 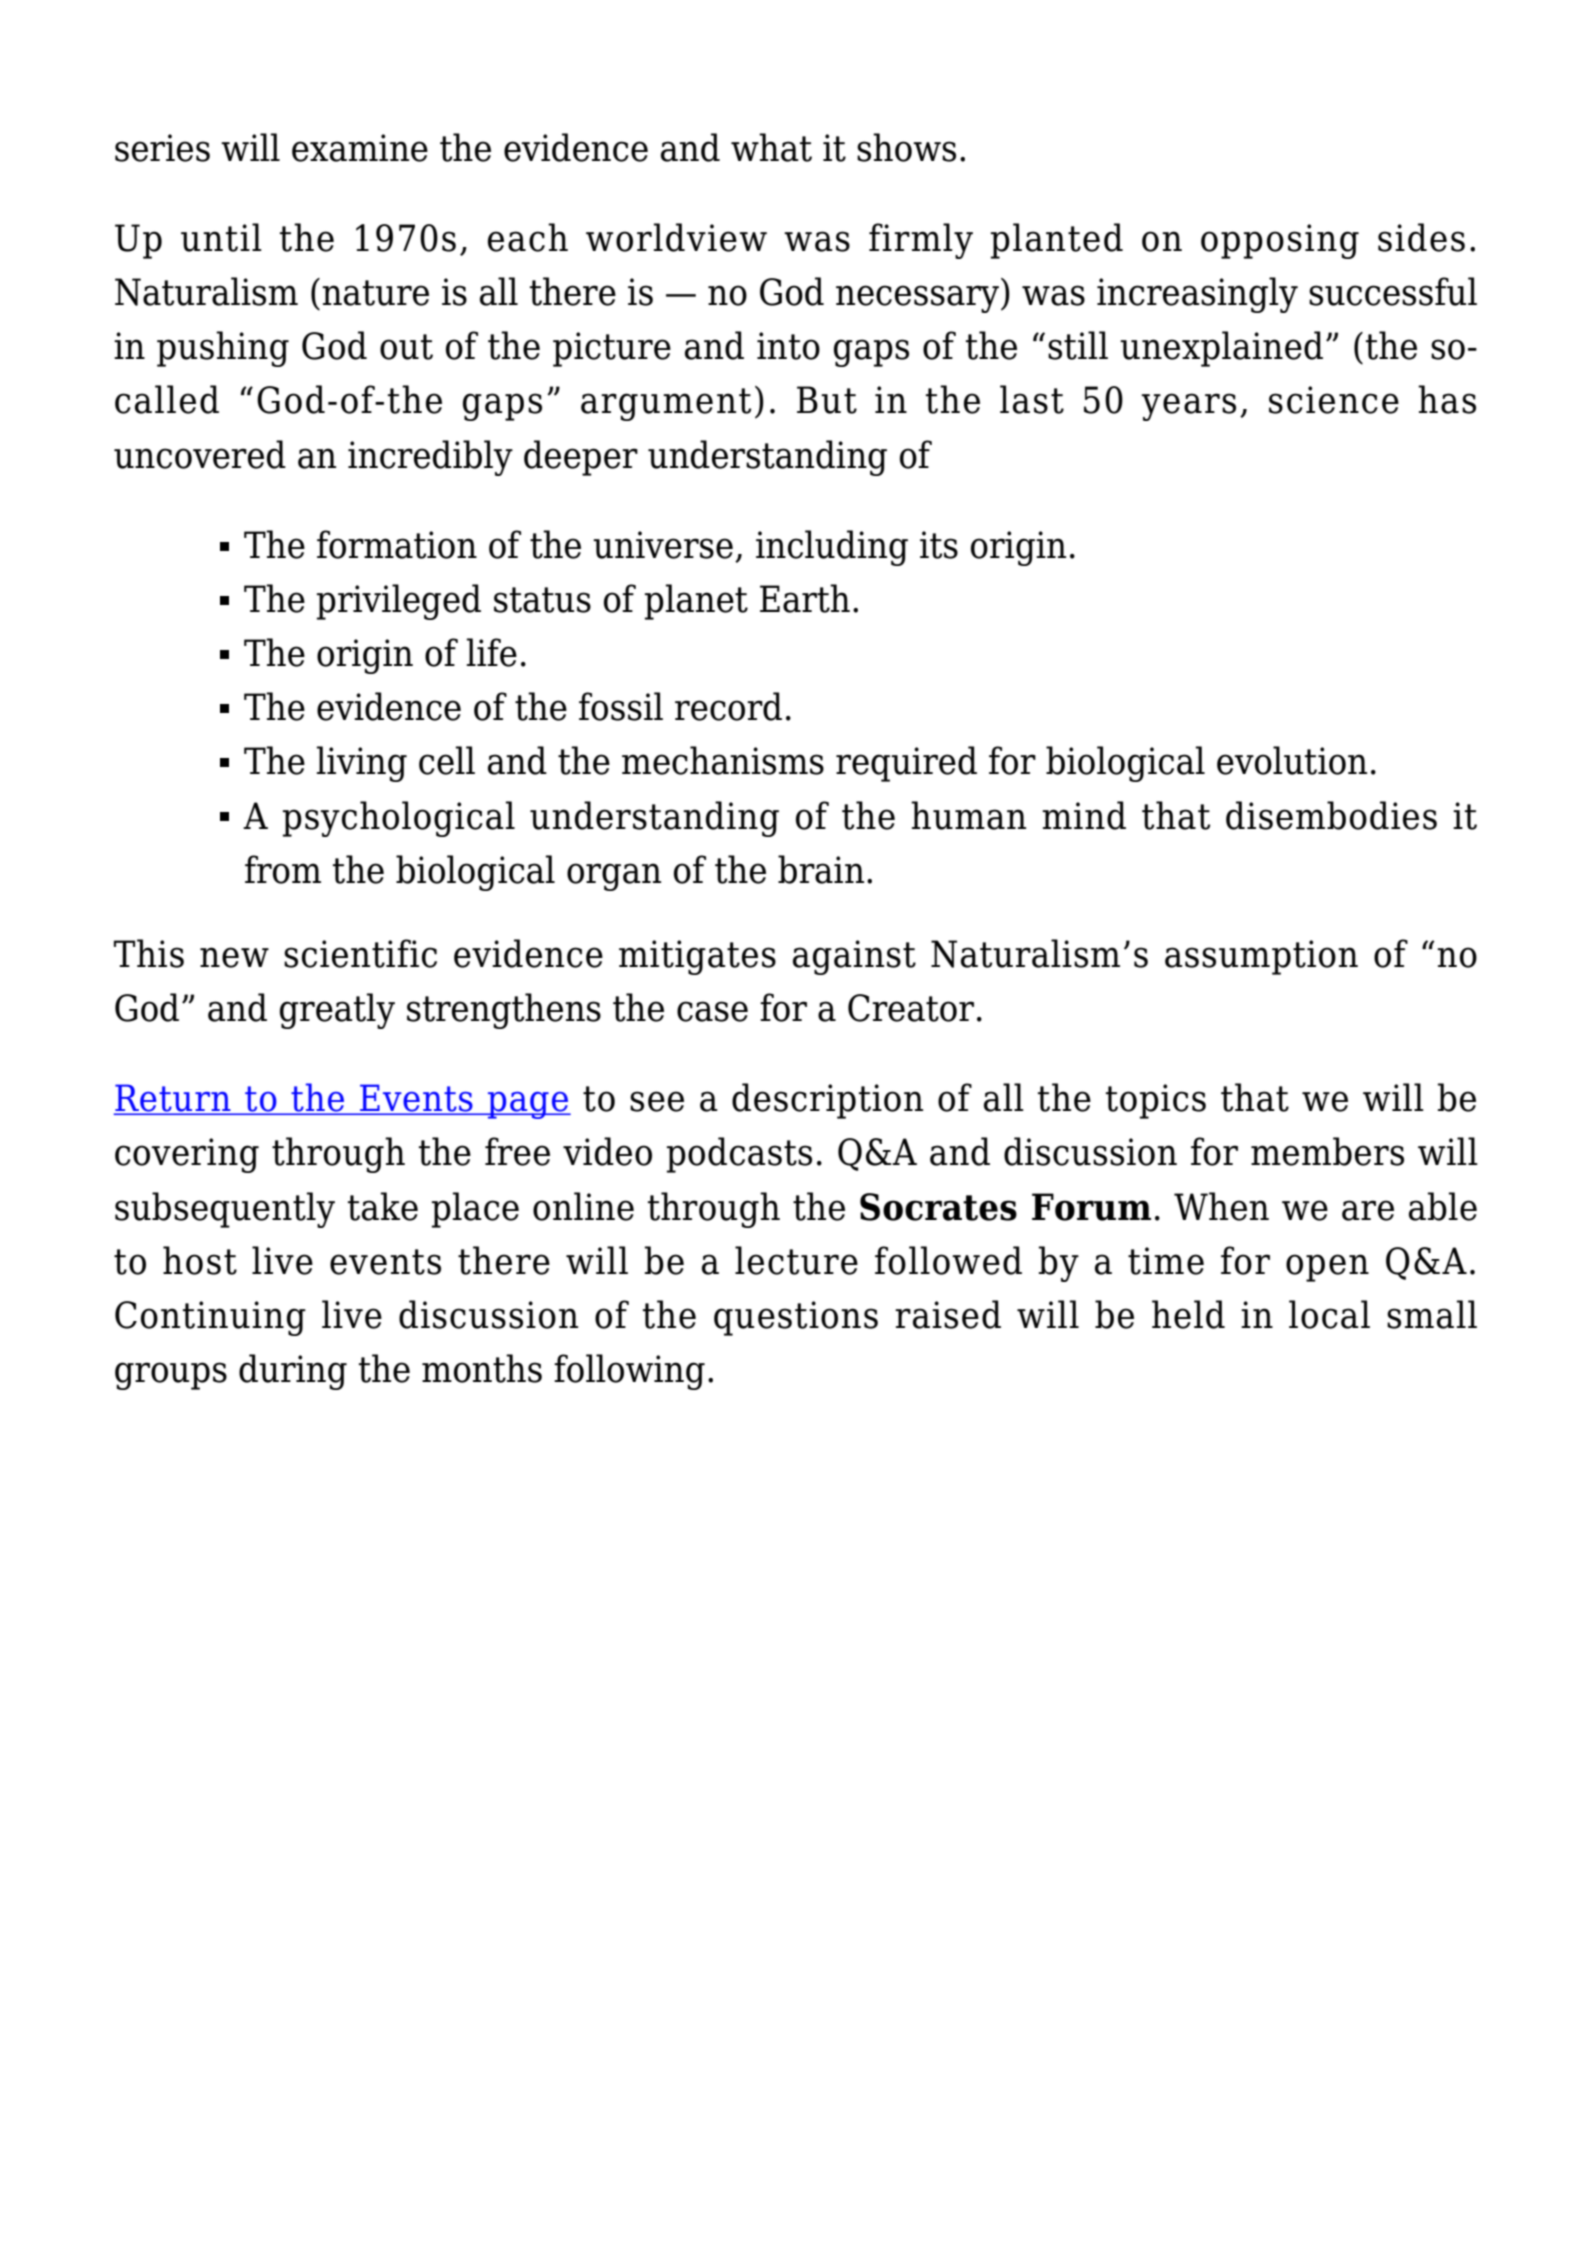 I want to click on description, so click(x=827, y=1101).
